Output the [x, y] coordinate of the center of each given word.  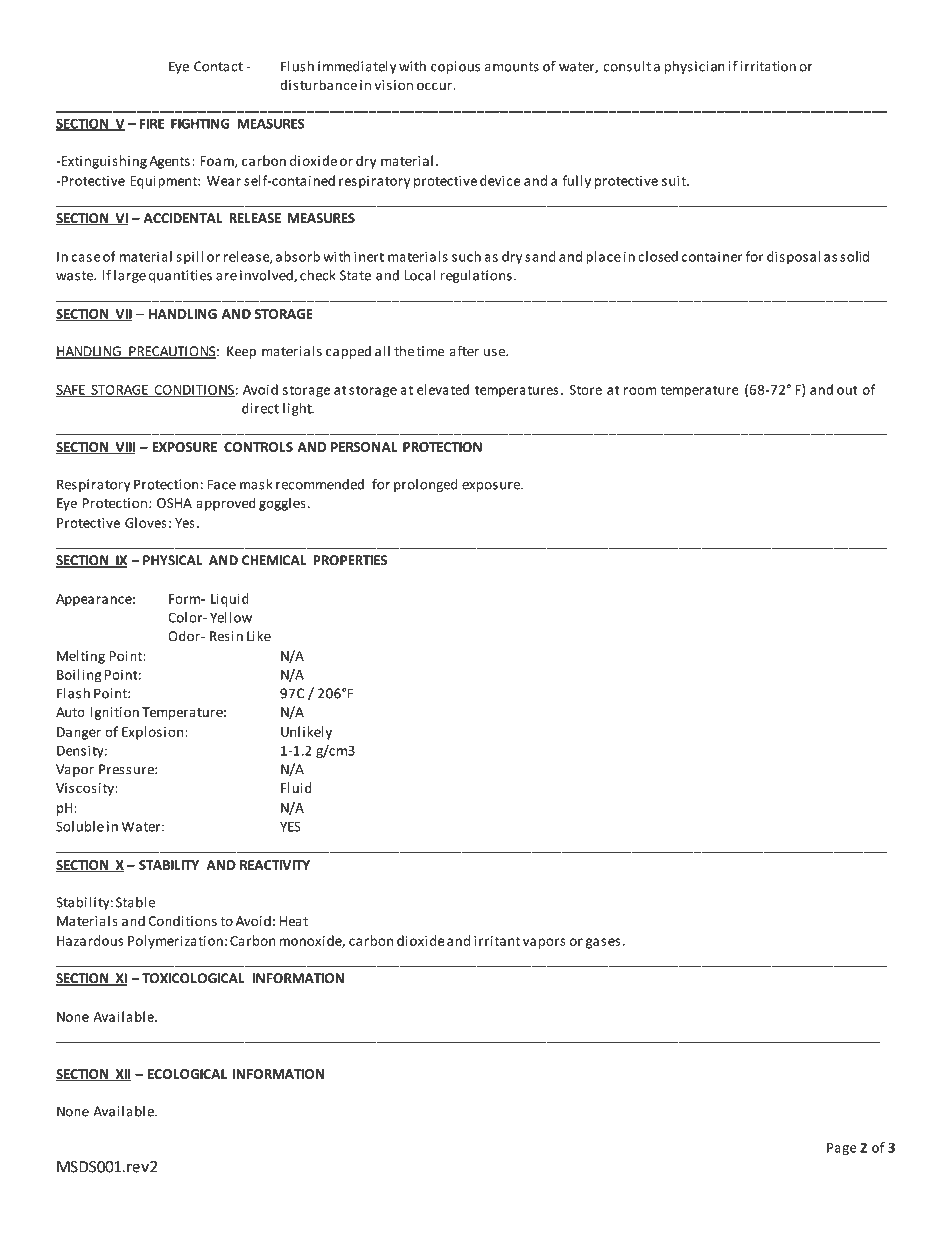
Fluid [296, 787]
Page [841, 1149]
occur [434, 86]
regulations [476, 276]
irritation [768, 66]
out [847, 390]
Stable [135, 902]
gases [603, 943]
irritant [497, 941]
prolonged [426, 485]
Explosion [152, 733]
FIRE [152, 123]
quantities [180, 276]
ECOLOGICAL [187, 1074]
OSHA [174, 503]
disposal [793, 257]
